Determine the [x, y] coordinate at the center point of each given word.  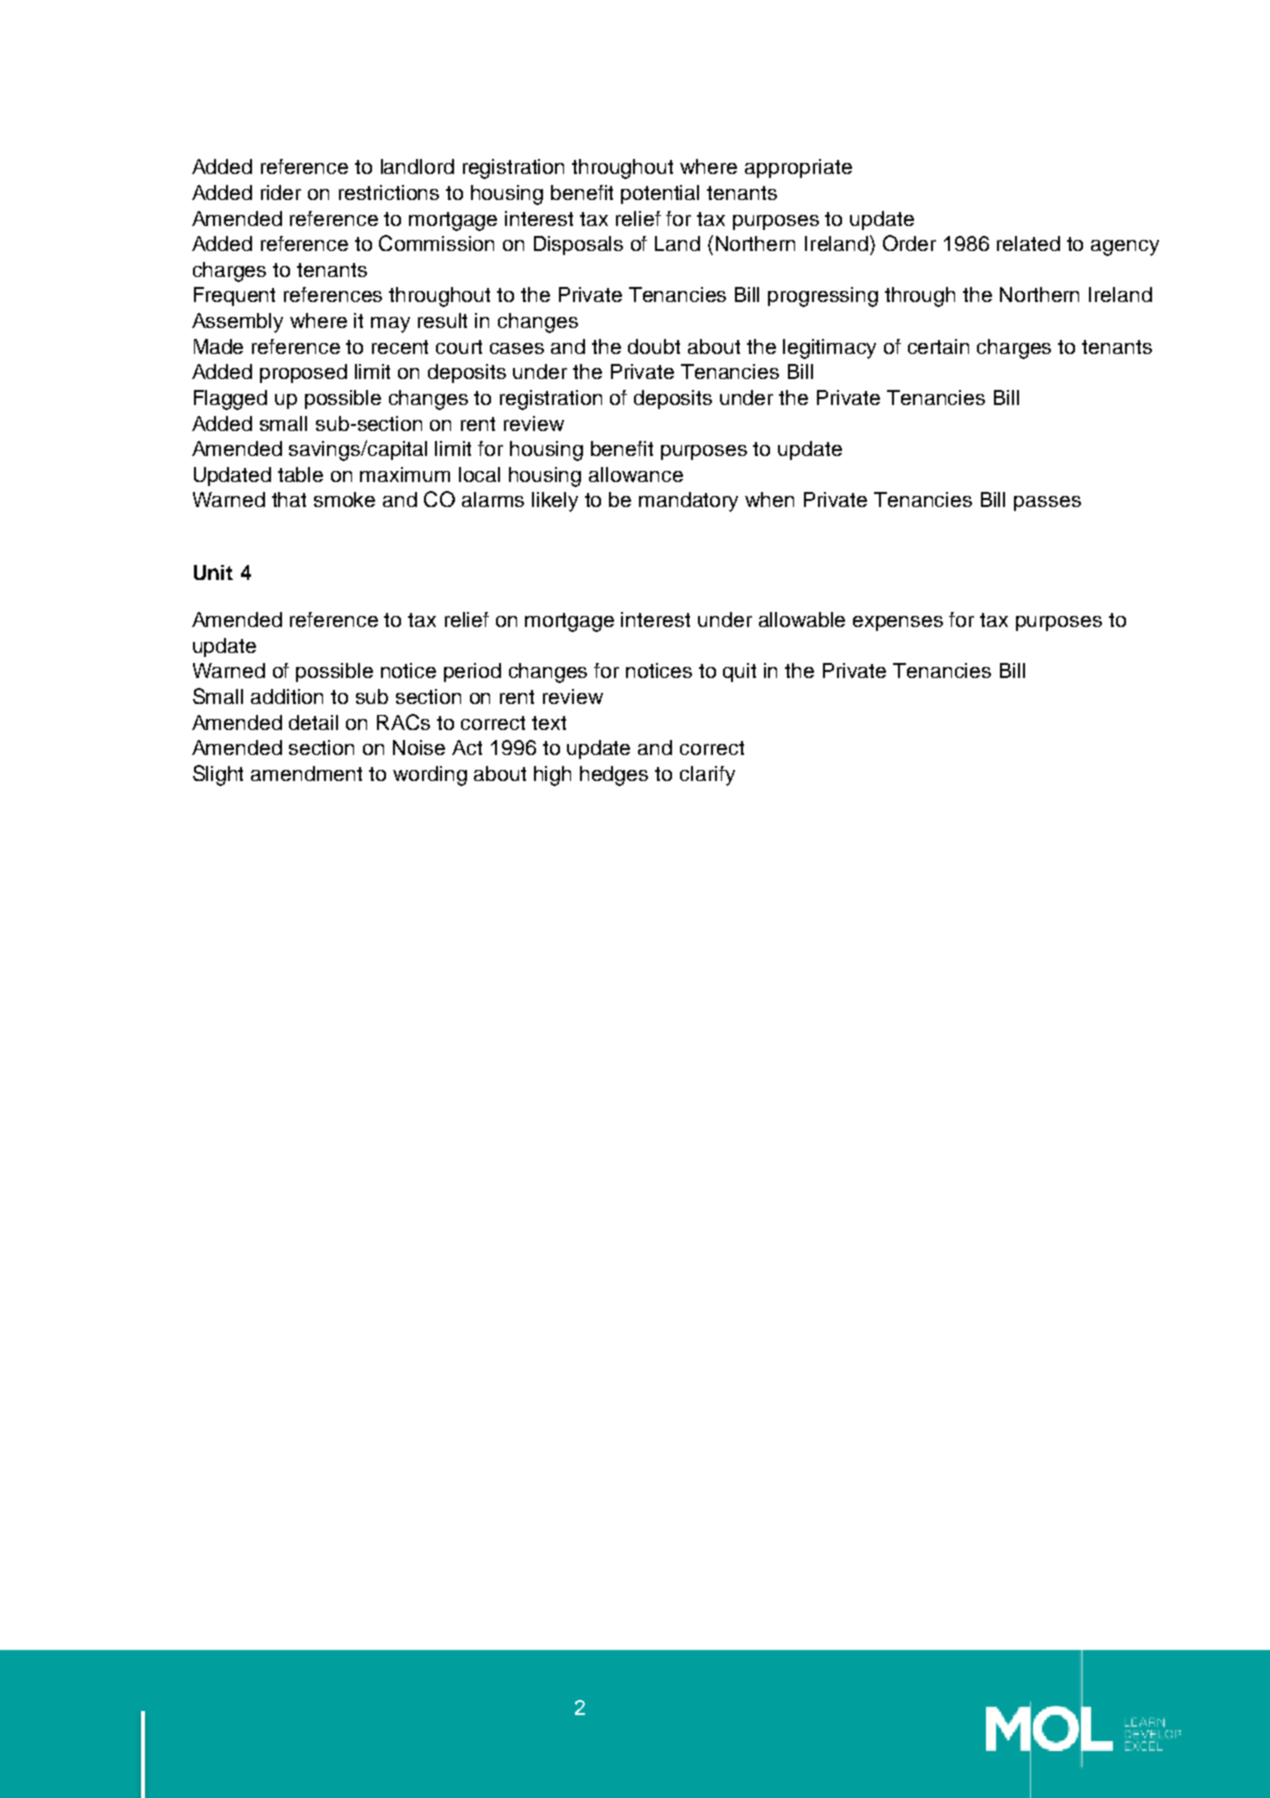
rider [281, 192]
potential [660, 194]
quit [739, 672]
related [1028, 243]
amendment [306, 773]
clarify [707, 776]
